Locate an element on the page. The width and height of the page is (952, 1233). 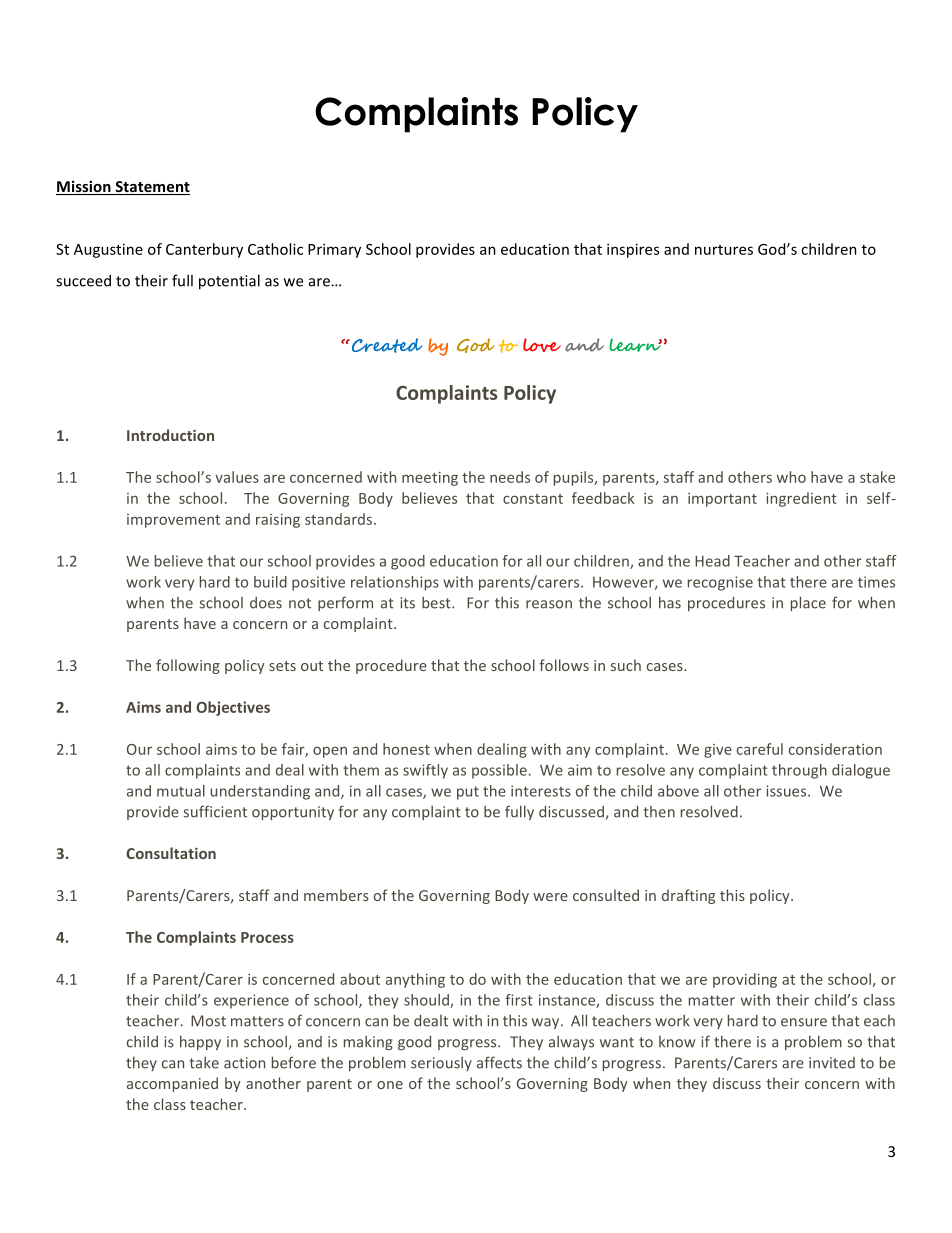
Introduction is located at coordinates (170, 435).
